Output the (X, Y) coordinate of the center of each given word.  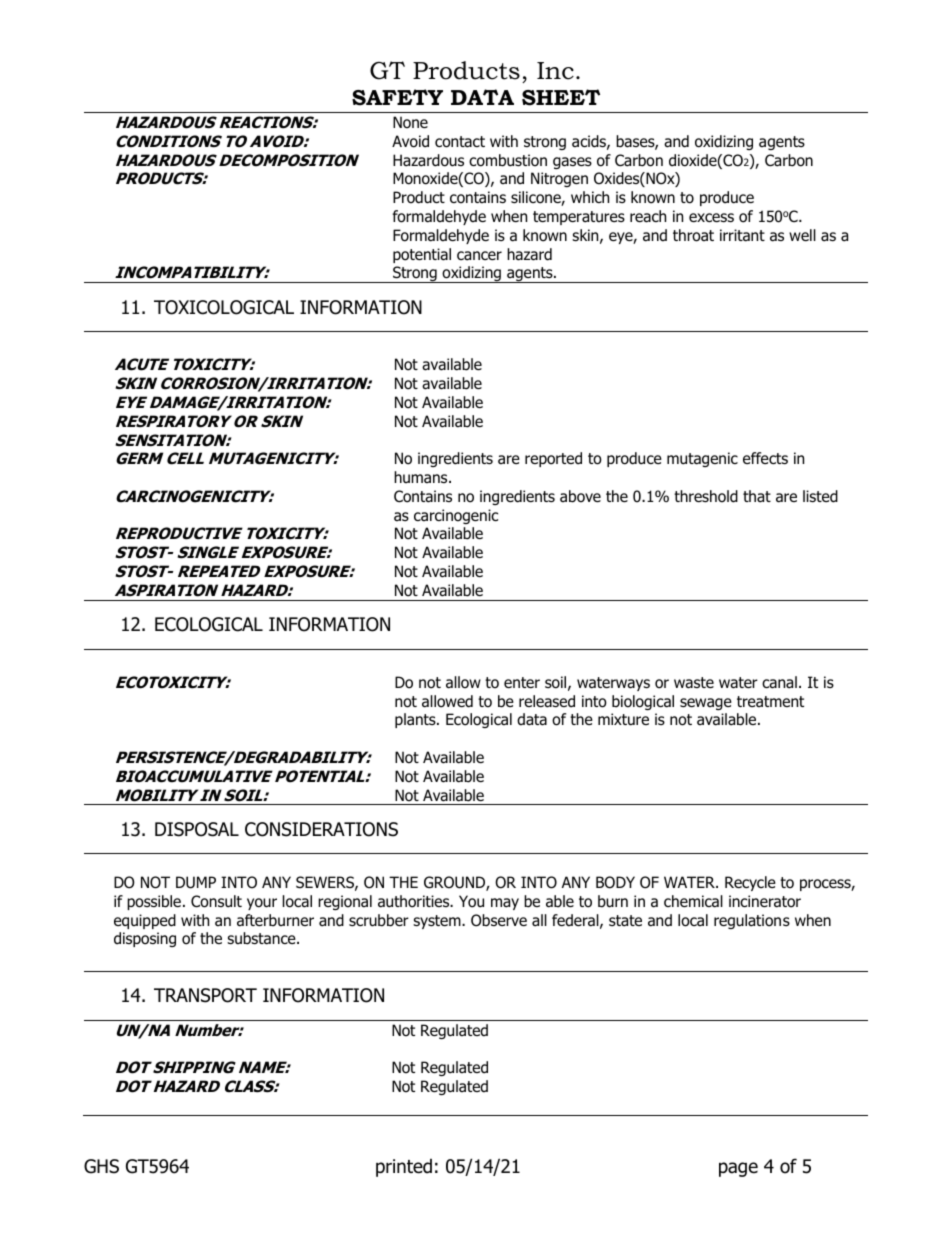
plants (416, 720)
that (757, 496)
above (580, 496)
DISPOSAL (197, 829)
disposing (145, 939)
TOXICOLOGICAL (224, 307)
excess (711, 217)
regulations (752, 921)
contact (460, 142)
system (438, 922)
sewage (706, 704)
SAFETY (397, 97)
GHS (101, 1166)
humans (422, 477)
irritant (742, 235)
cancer (479, 256)
